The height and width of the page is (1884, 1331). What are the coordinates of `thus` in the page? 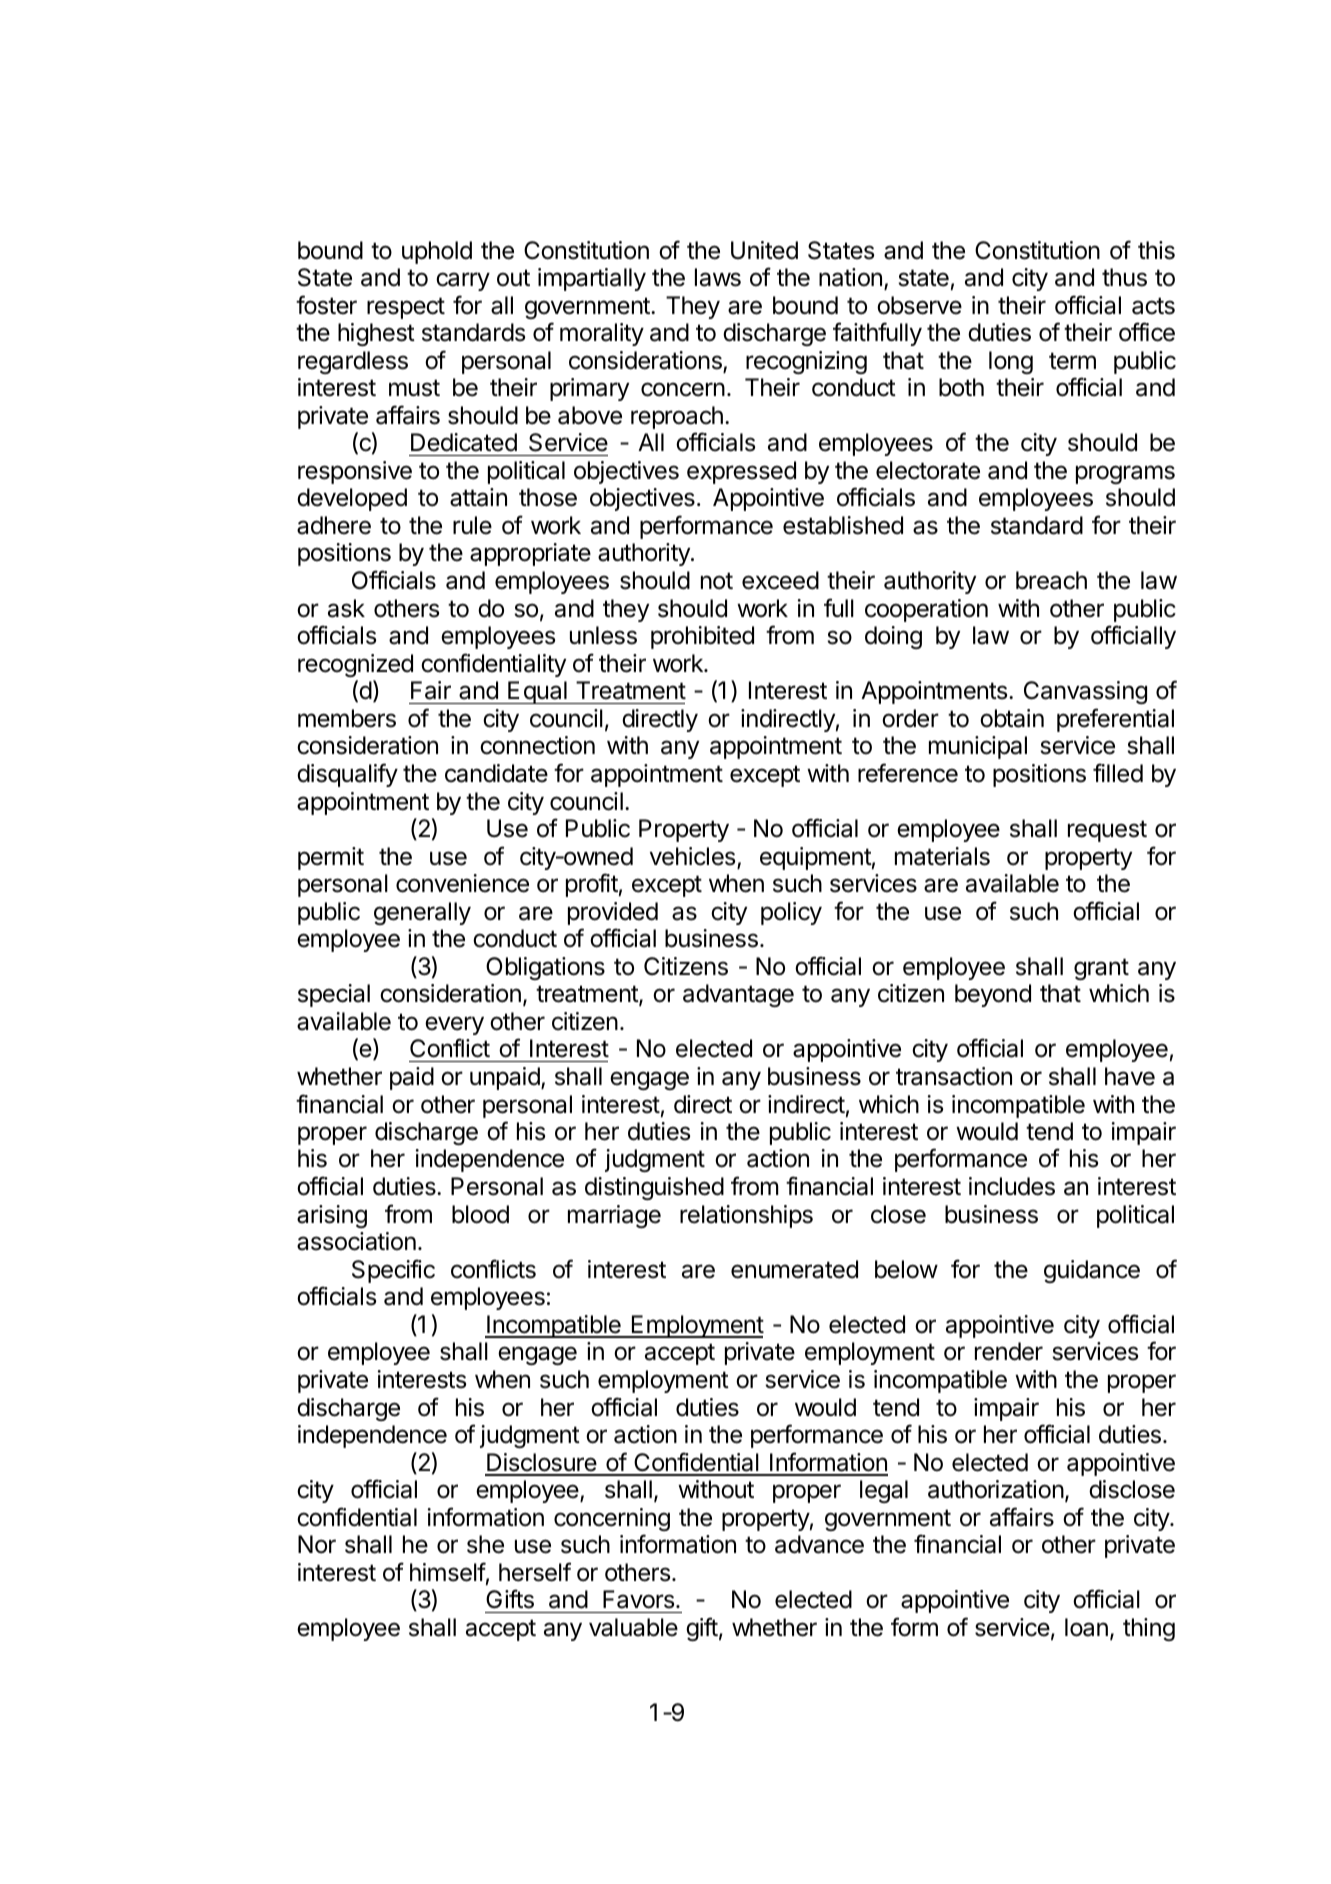 It's located at (1124, 277).
